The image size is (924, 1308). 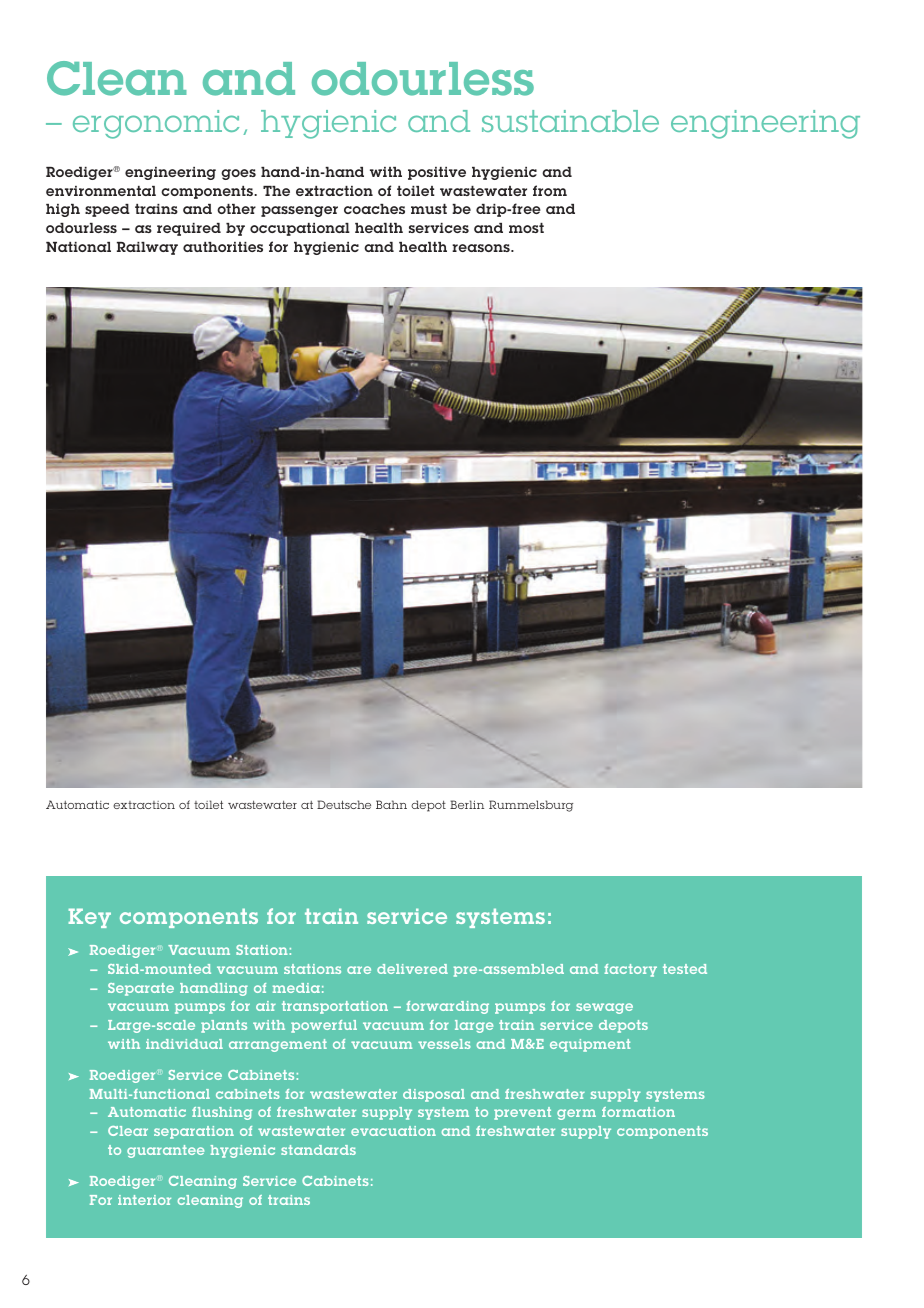 I want to click on occupational, so click(x=300, y=229).
